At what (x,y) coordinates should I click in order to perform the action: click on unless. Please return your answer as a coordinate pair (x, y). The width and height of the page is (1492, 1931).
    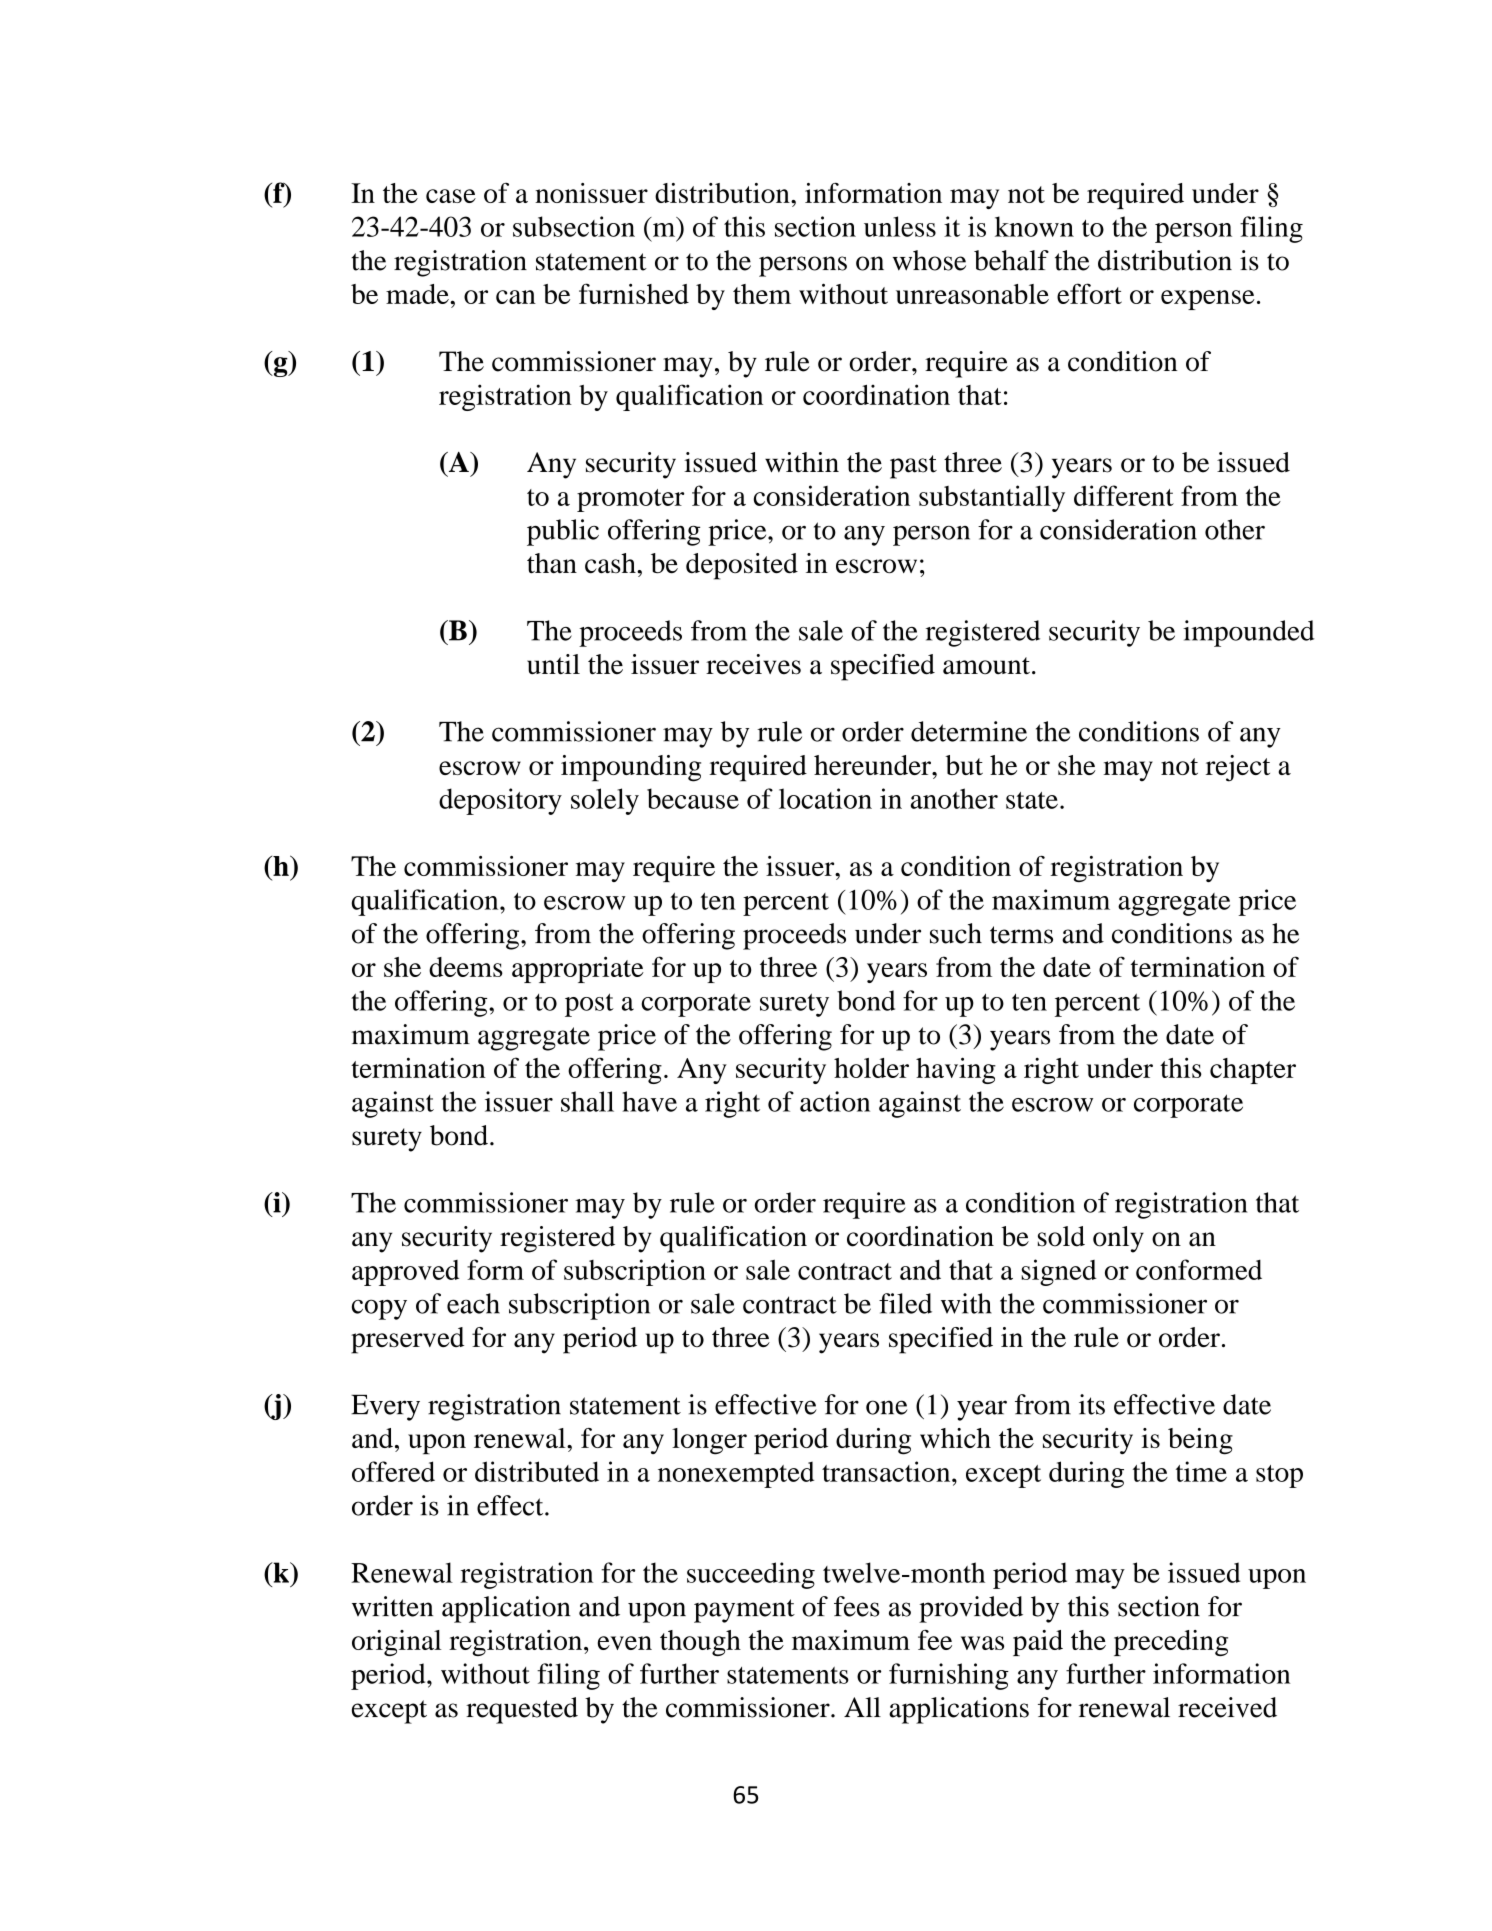
    Looking at the image, I should click on (900, 226).
